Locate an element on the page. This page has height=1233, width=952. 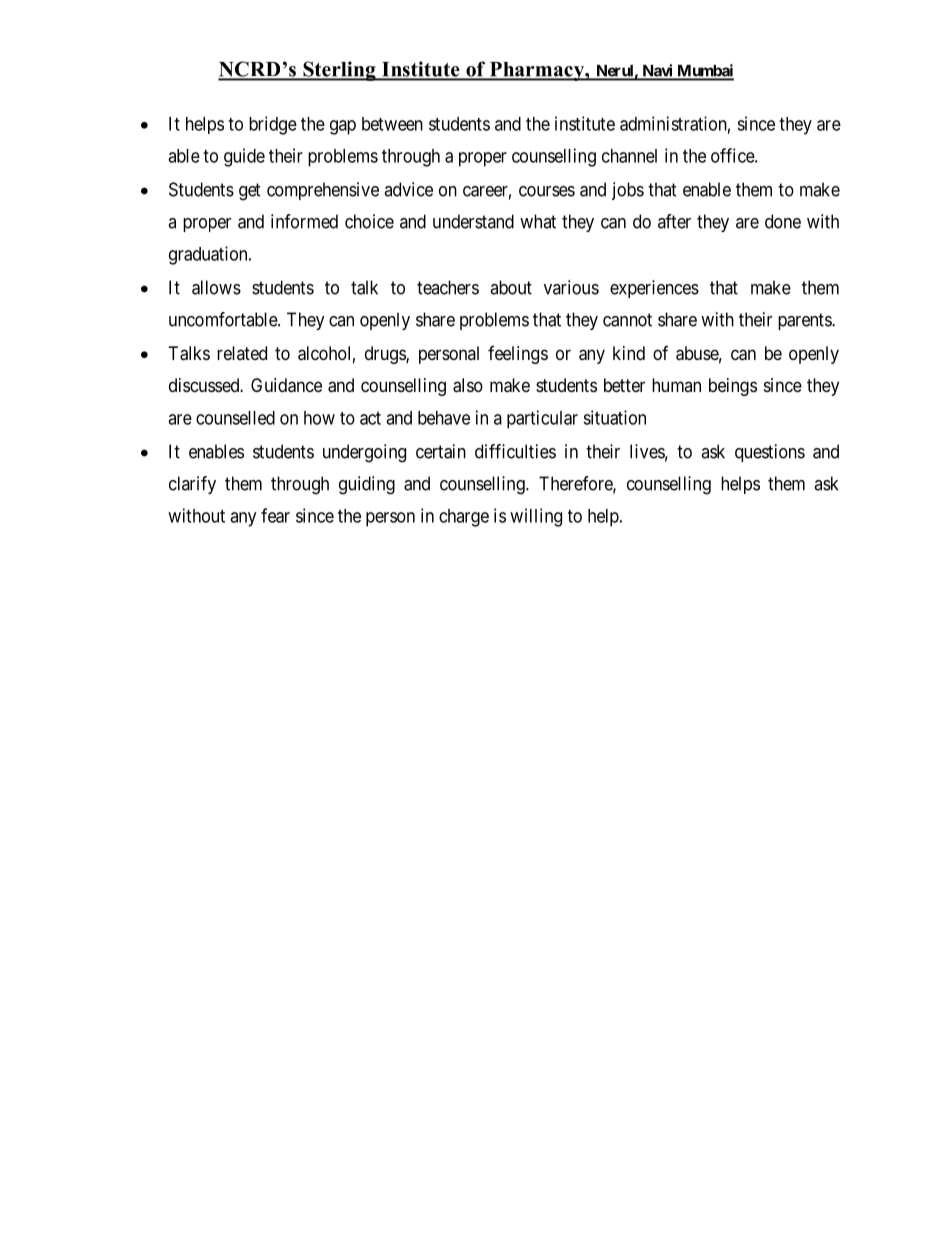
feelings is located at coordinates (518, 355).
